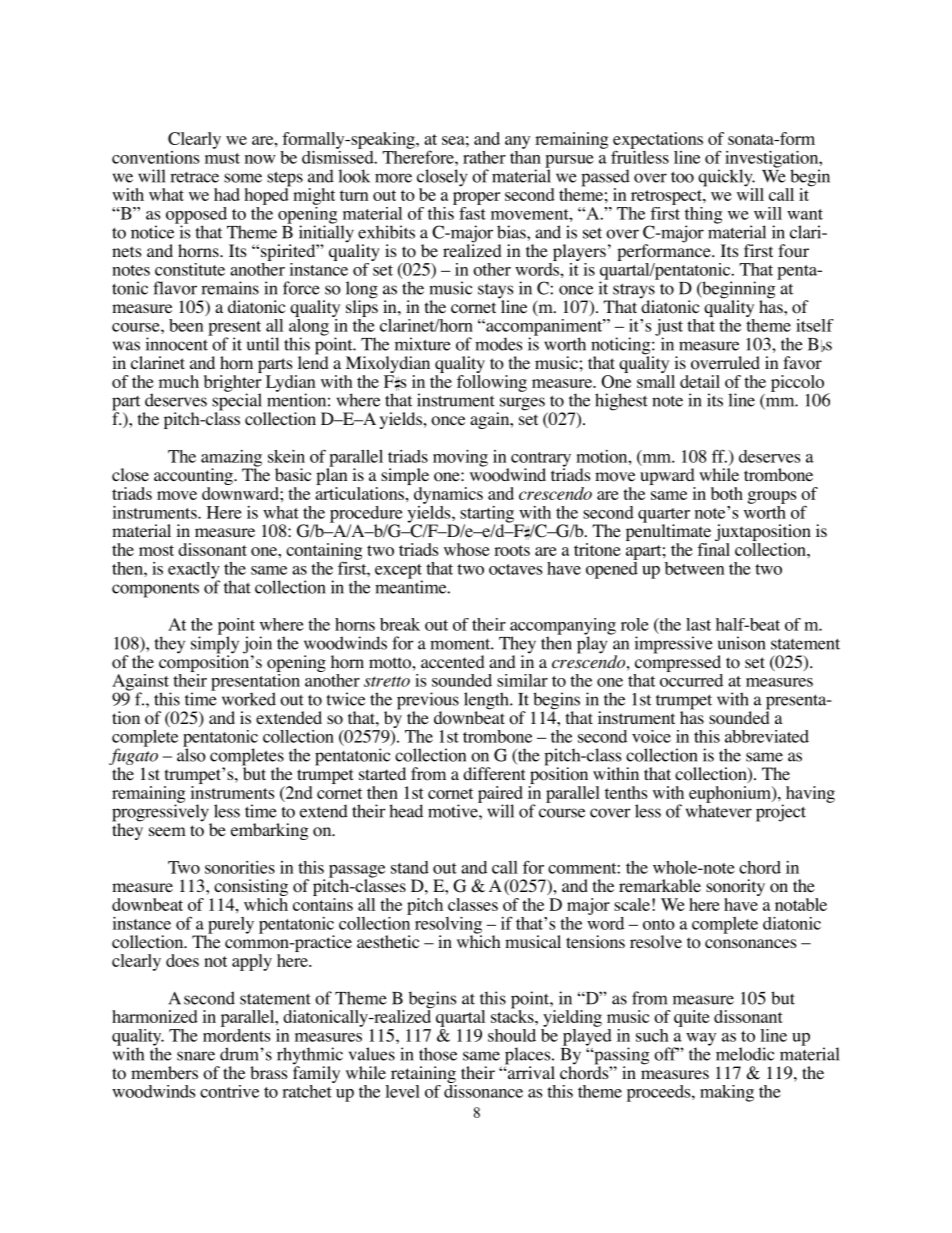 This image has width=952, height=1233. Describe the element at coordinates (476, 198) in the image. I see `proper` at that location.
